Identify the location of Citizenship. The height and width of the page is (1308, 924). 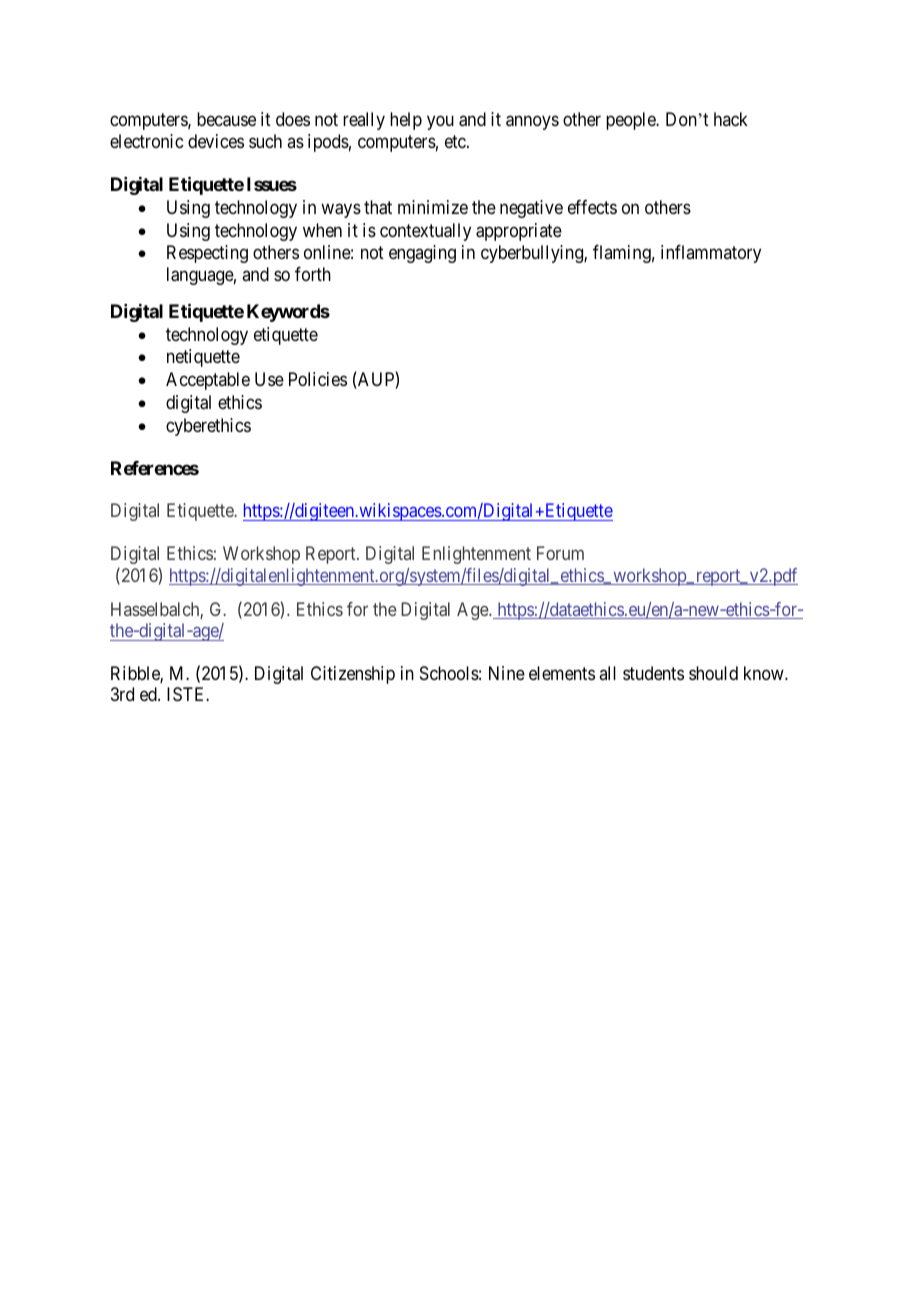
(353, 675).
